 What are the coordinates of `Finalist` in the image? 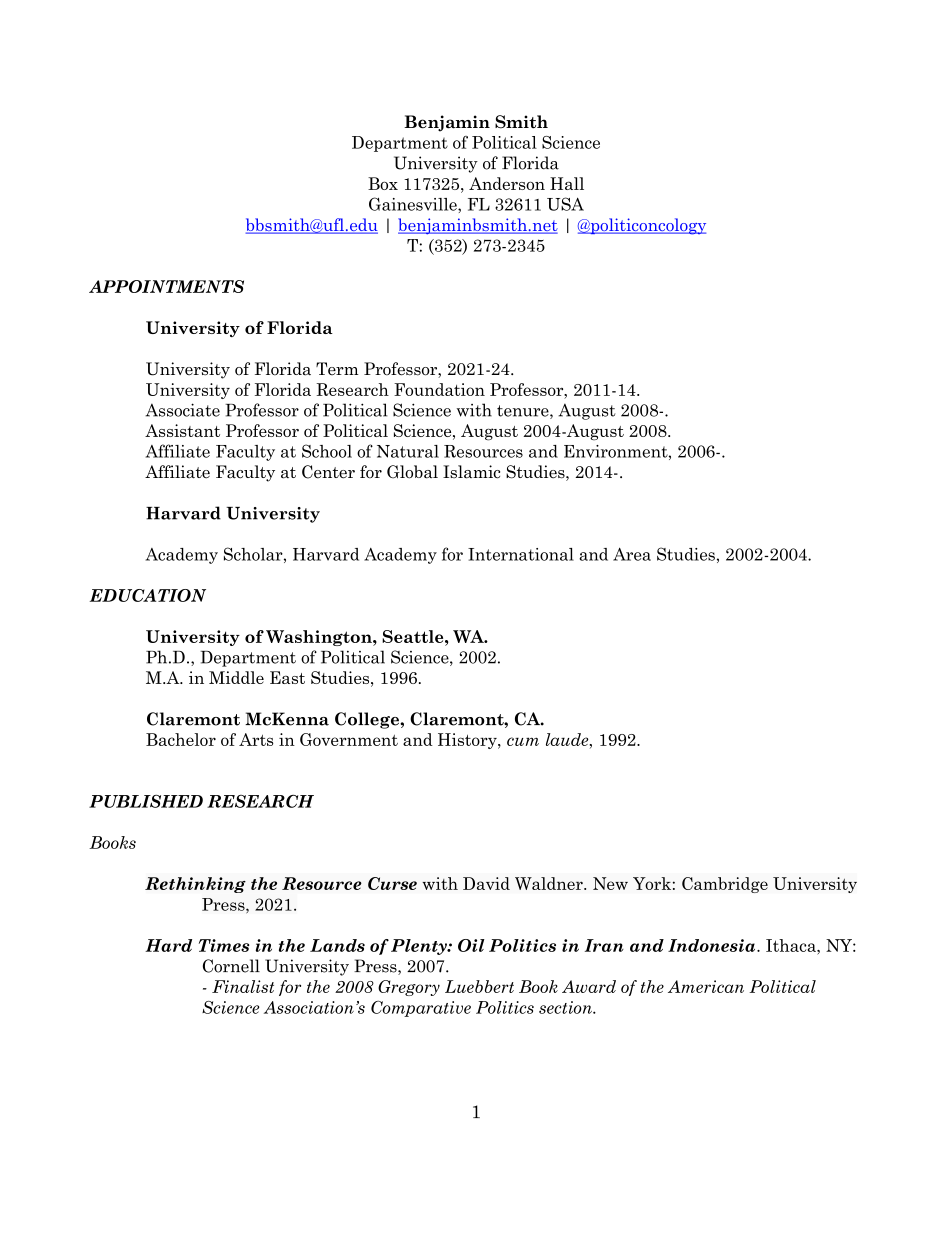 It's located at (243, 986).
